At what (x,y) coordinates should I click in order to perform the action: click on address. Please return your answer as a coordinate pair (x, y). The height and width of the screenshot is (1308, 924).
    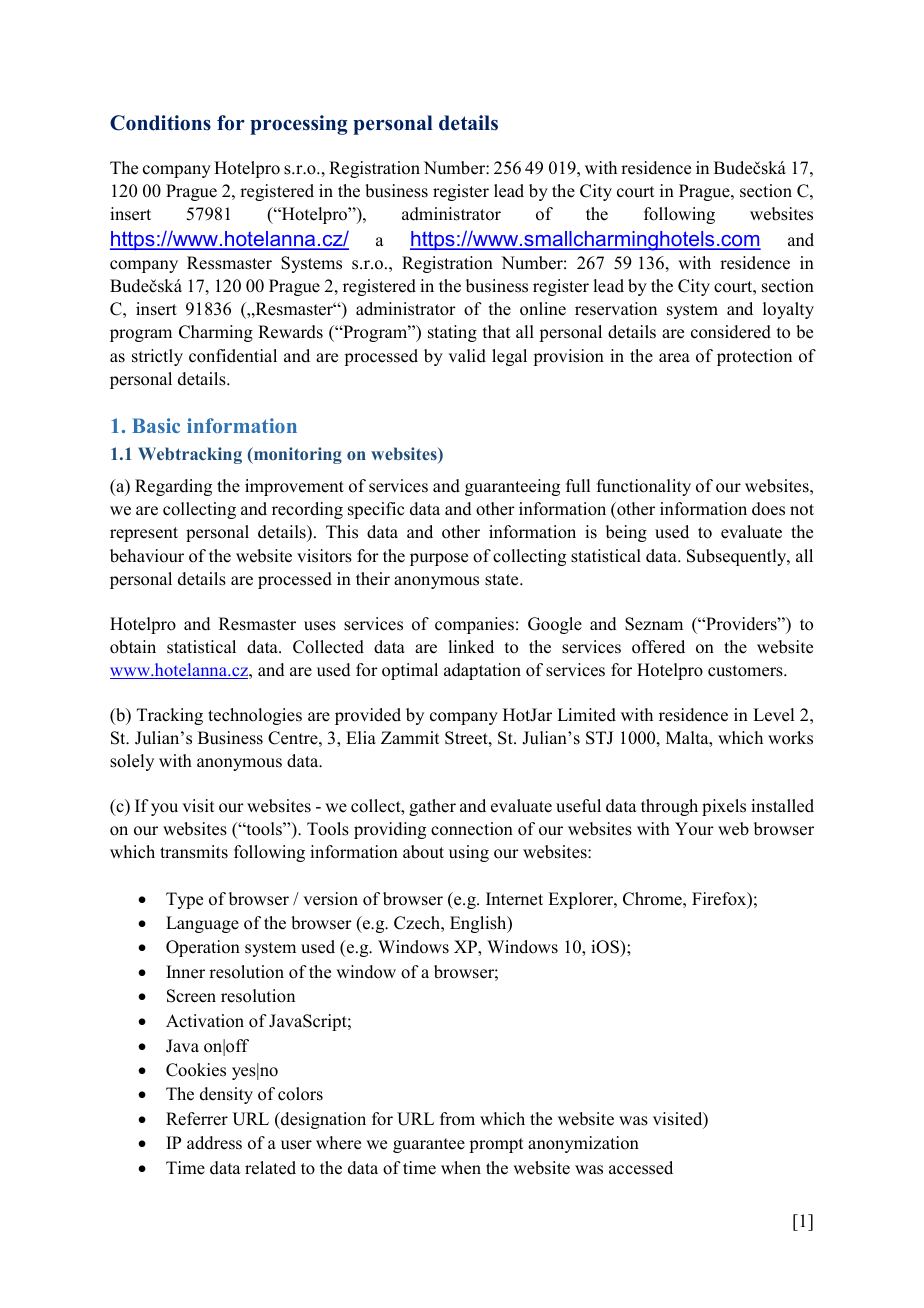
    Looking at the image, I should click on (214, 1143).
